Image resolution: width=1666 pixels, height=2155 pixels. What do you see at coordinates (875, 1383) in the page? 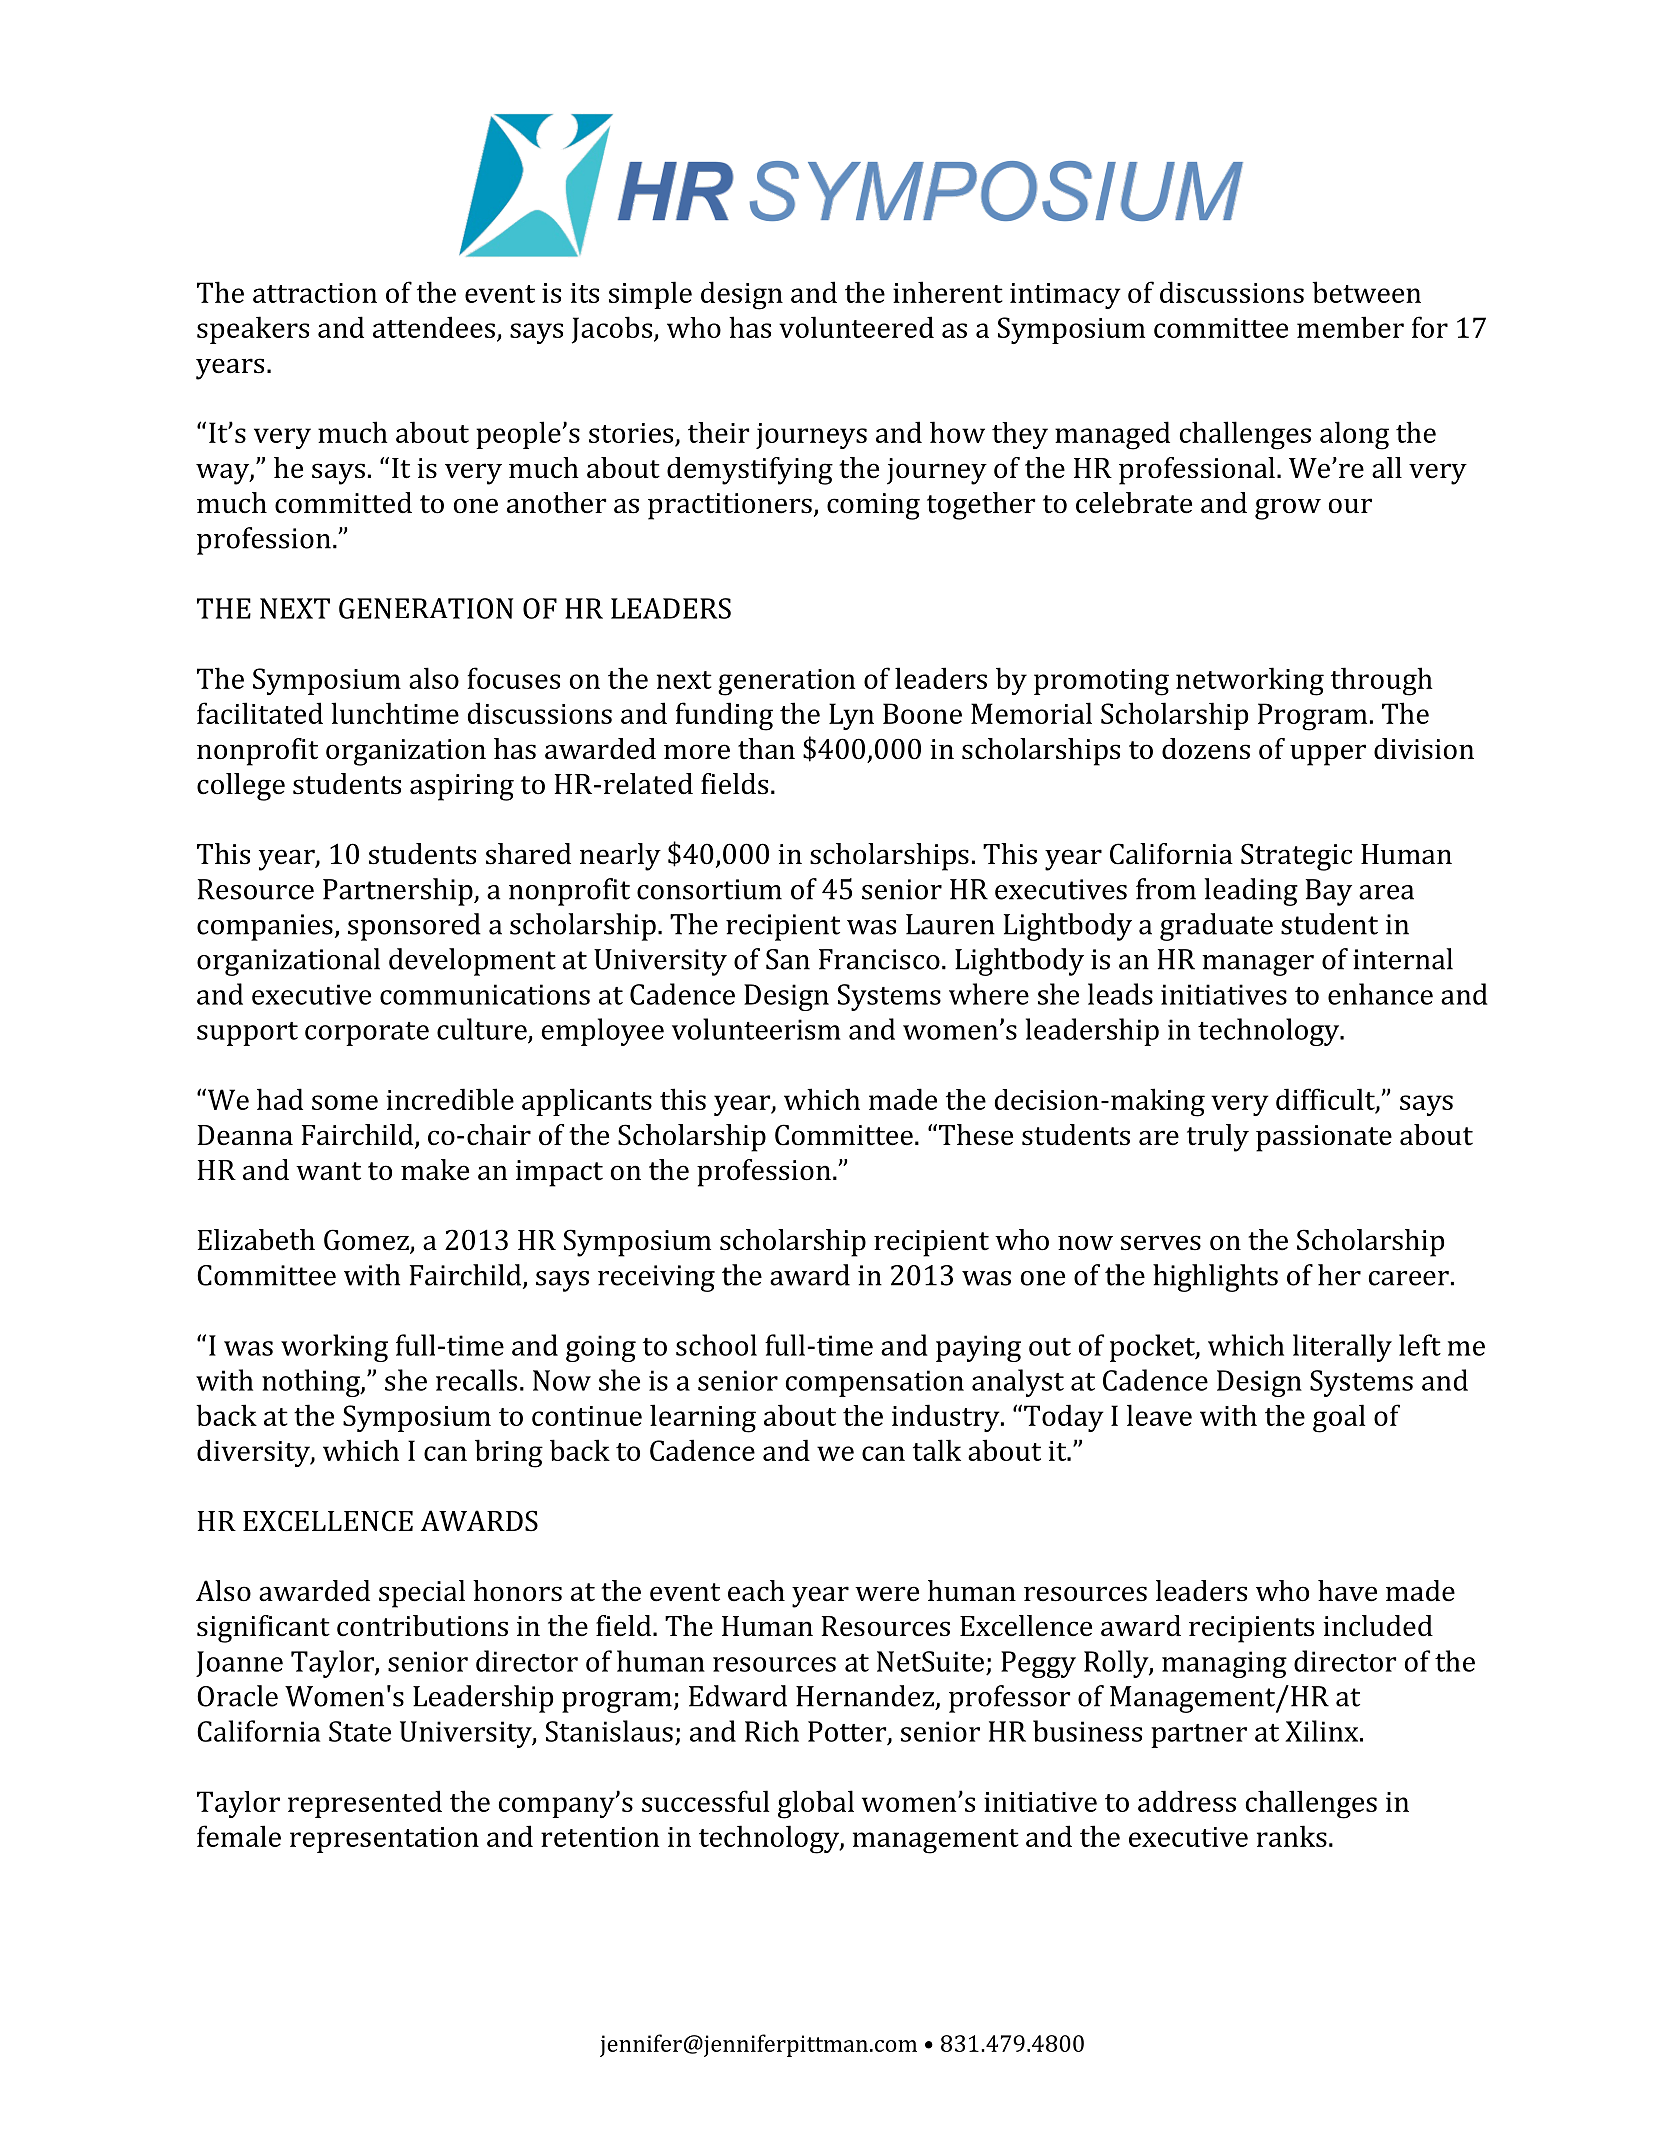
I see `compensation` at bounding box center [875, 1383].
